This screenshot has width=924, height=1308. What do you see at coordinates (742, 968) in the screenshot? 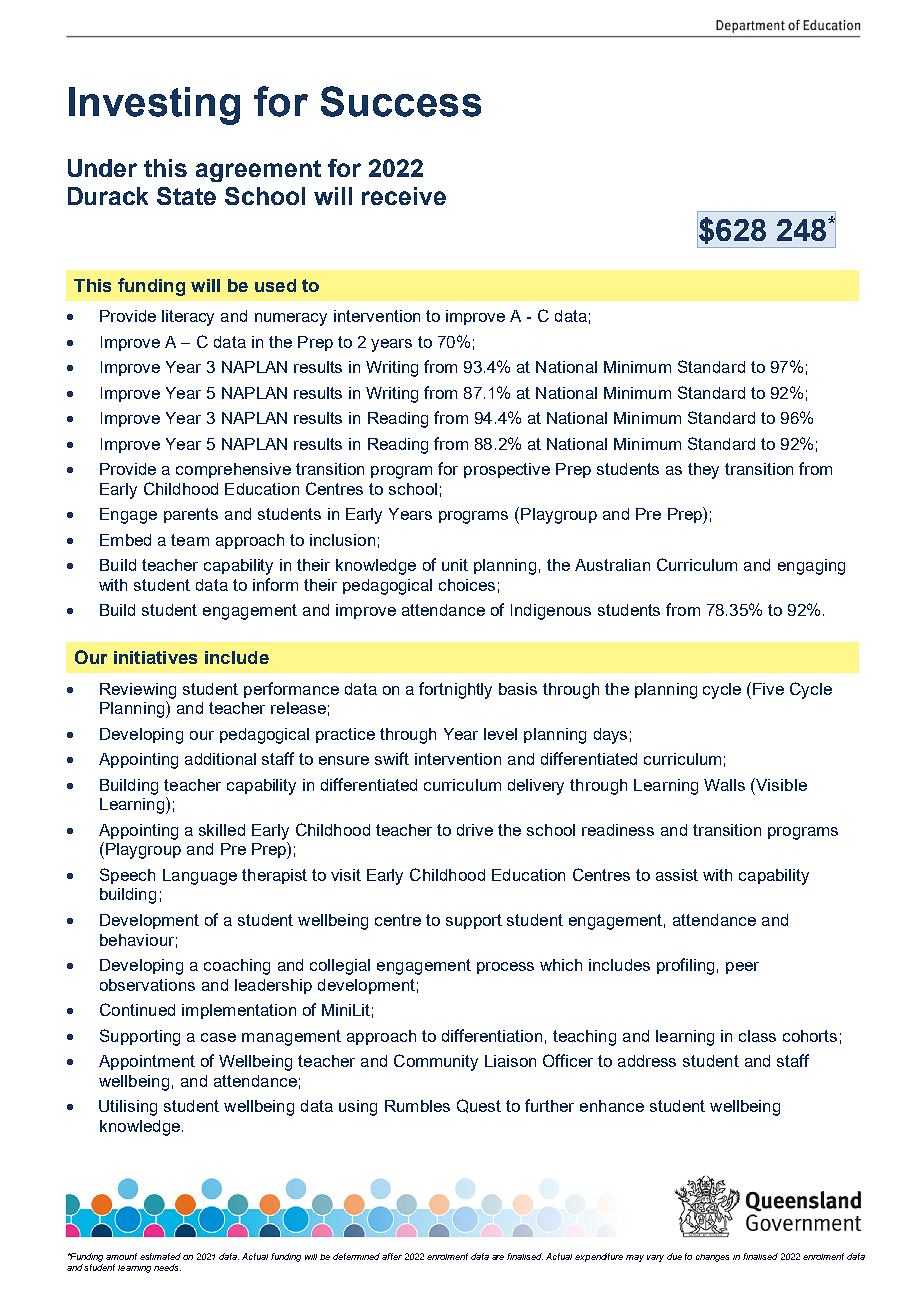
I see `peer` at bounding box center [742, 968].
